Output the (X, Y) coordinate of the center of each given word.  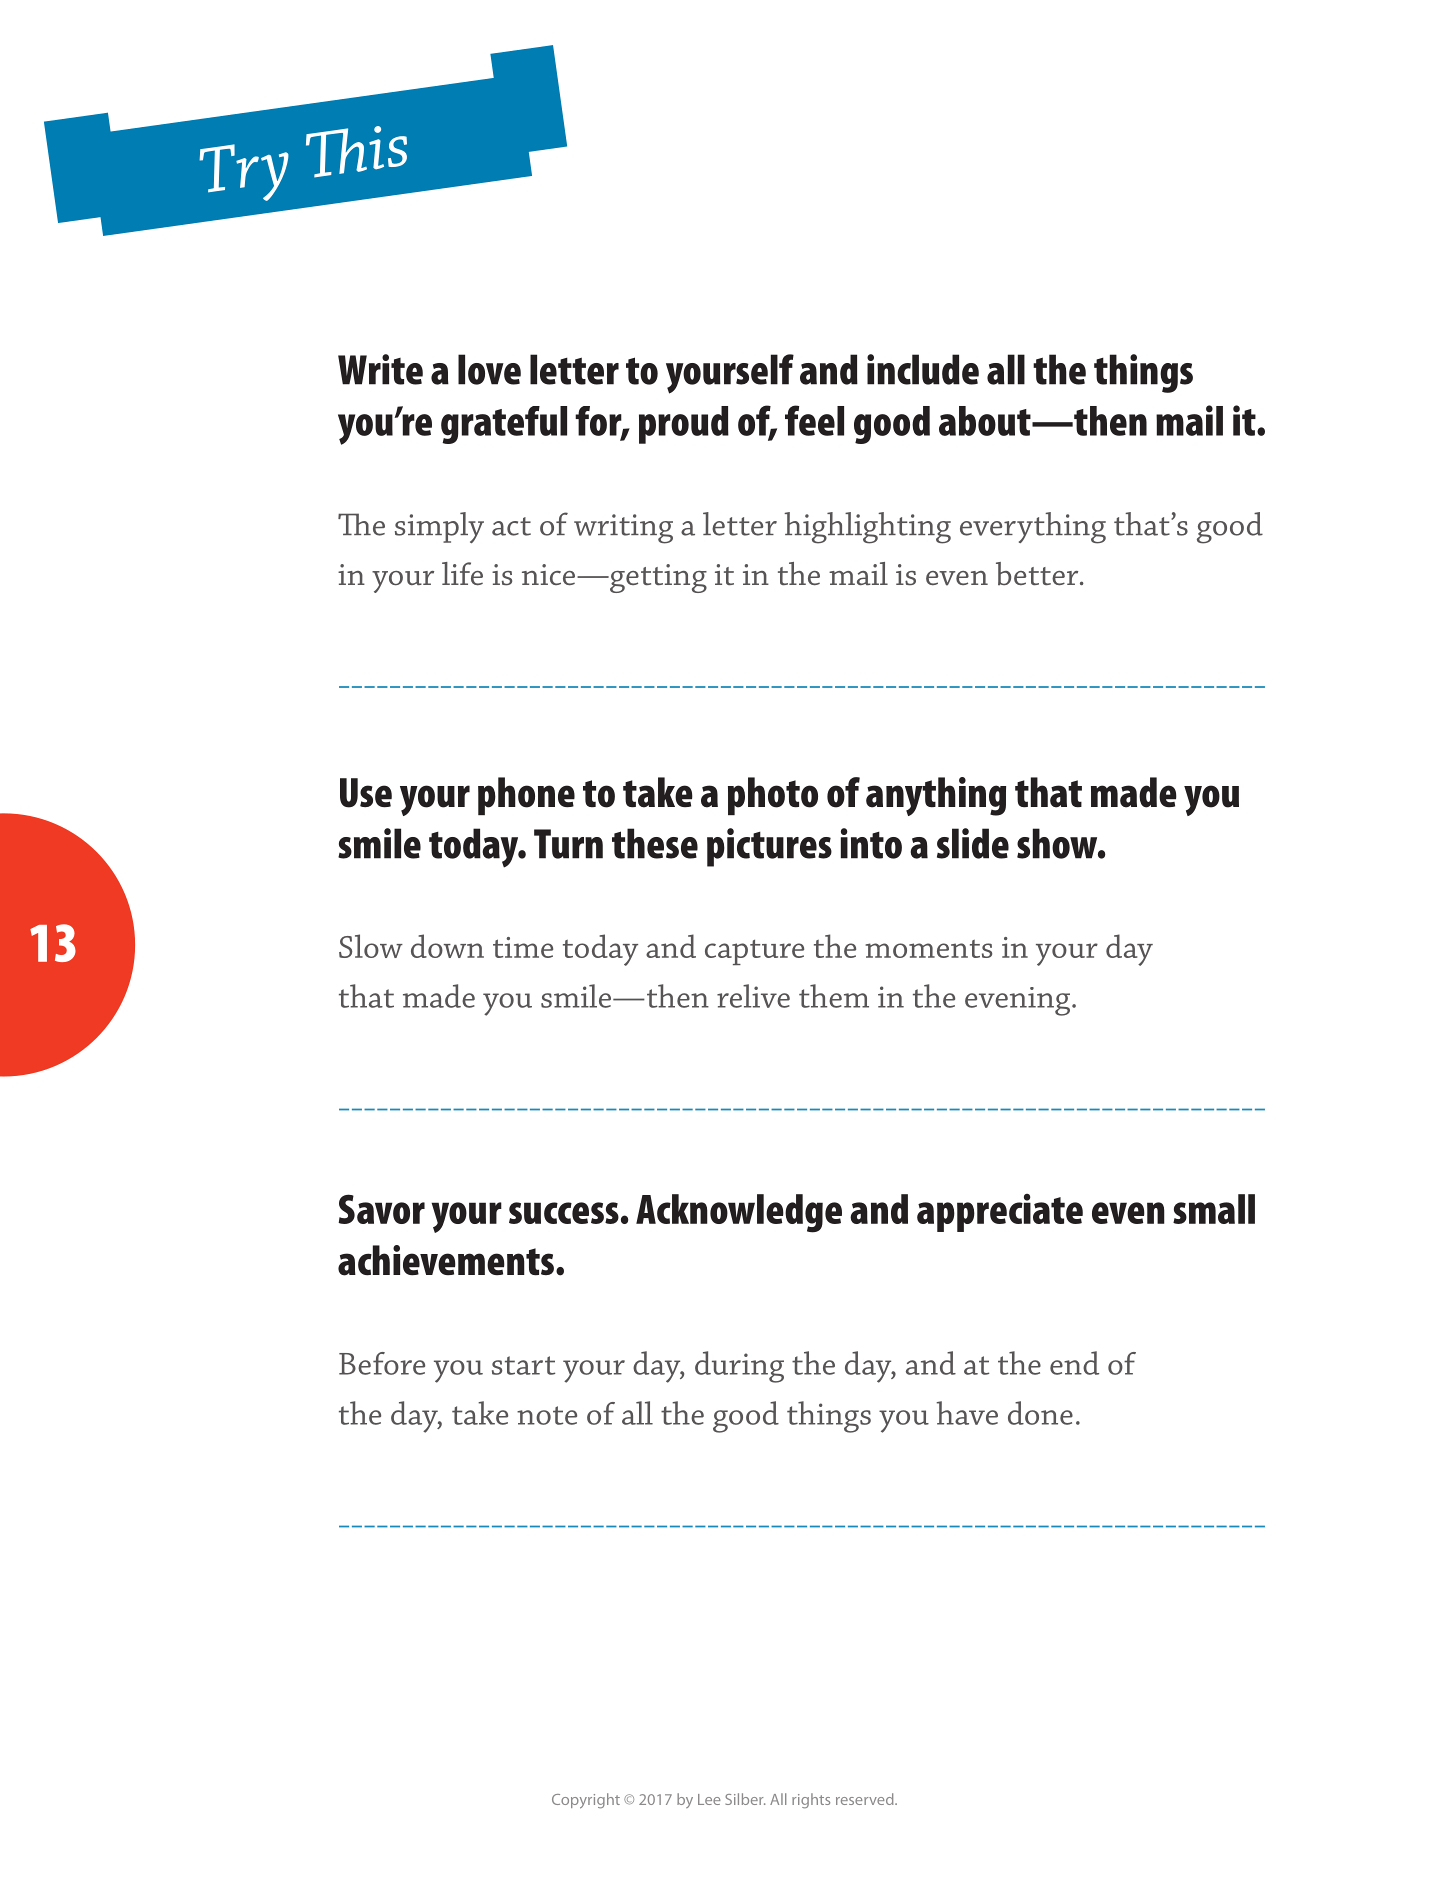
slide (973, 843)
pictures (769, 847)
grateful (504, 425)
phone (526, 796)
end (1074, 1363)
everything (1033, 528)
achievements (446, 1260)
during (739, 1367)
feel (814, 420)
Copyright (586, 1801)
